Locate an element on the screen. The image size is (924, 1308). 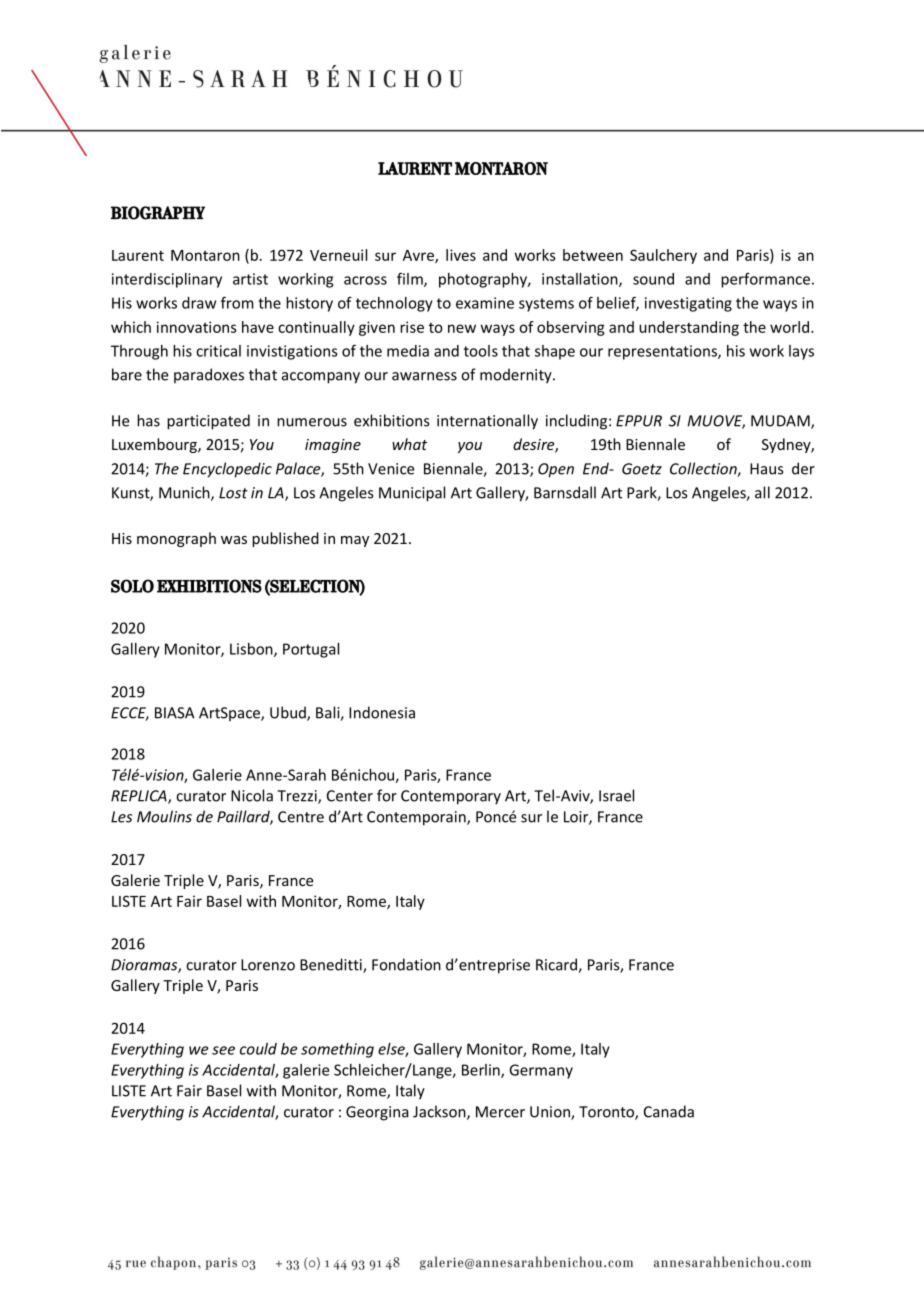
performance is located at coordinates (765, 280).
